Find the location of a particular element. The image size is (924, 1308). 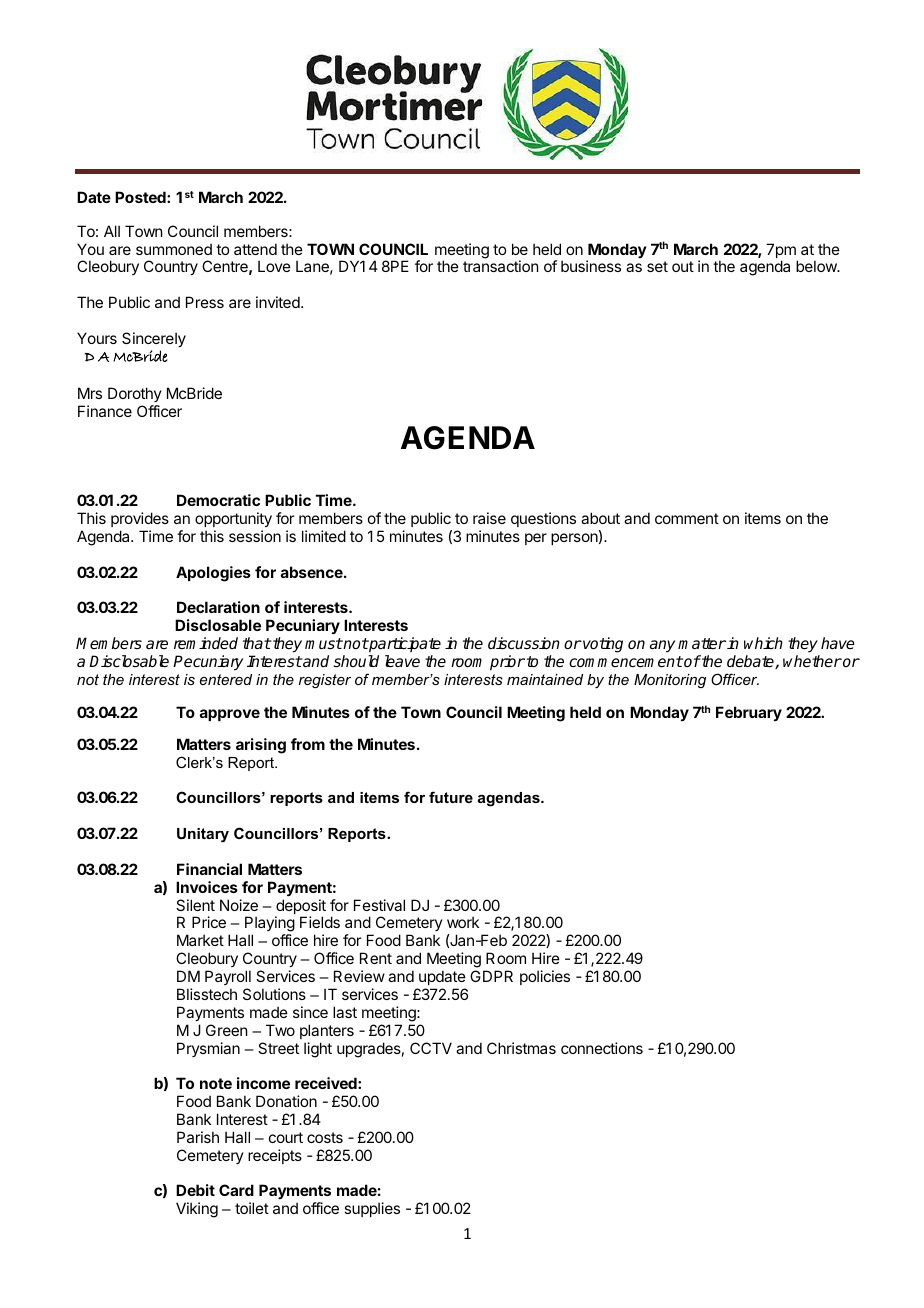

raise is located at coordinates (489, 518).
